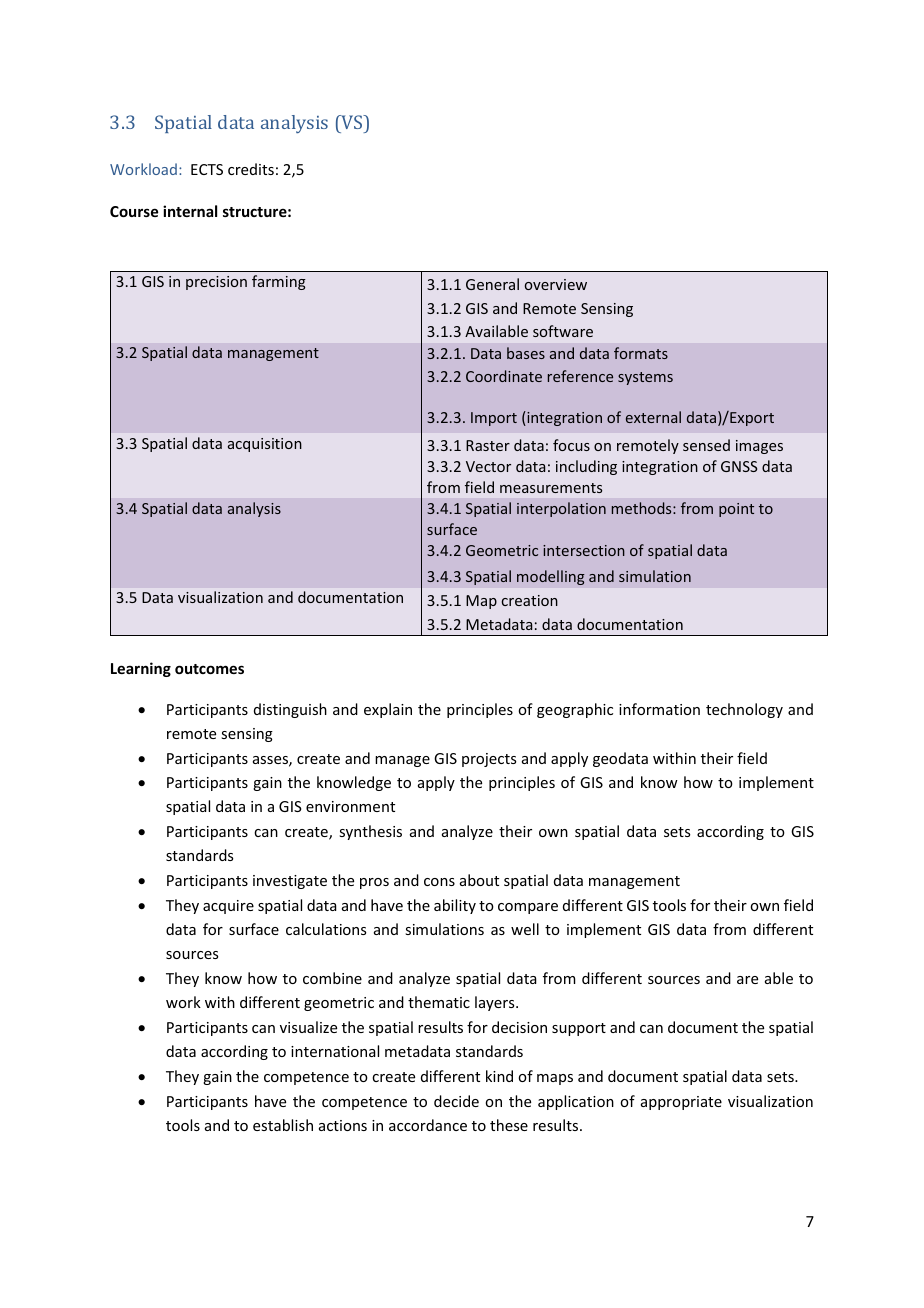 The image size is (924, 1308). Describe the element at coordinates (209, 669) in the image. I see `outcomes` at that location.
